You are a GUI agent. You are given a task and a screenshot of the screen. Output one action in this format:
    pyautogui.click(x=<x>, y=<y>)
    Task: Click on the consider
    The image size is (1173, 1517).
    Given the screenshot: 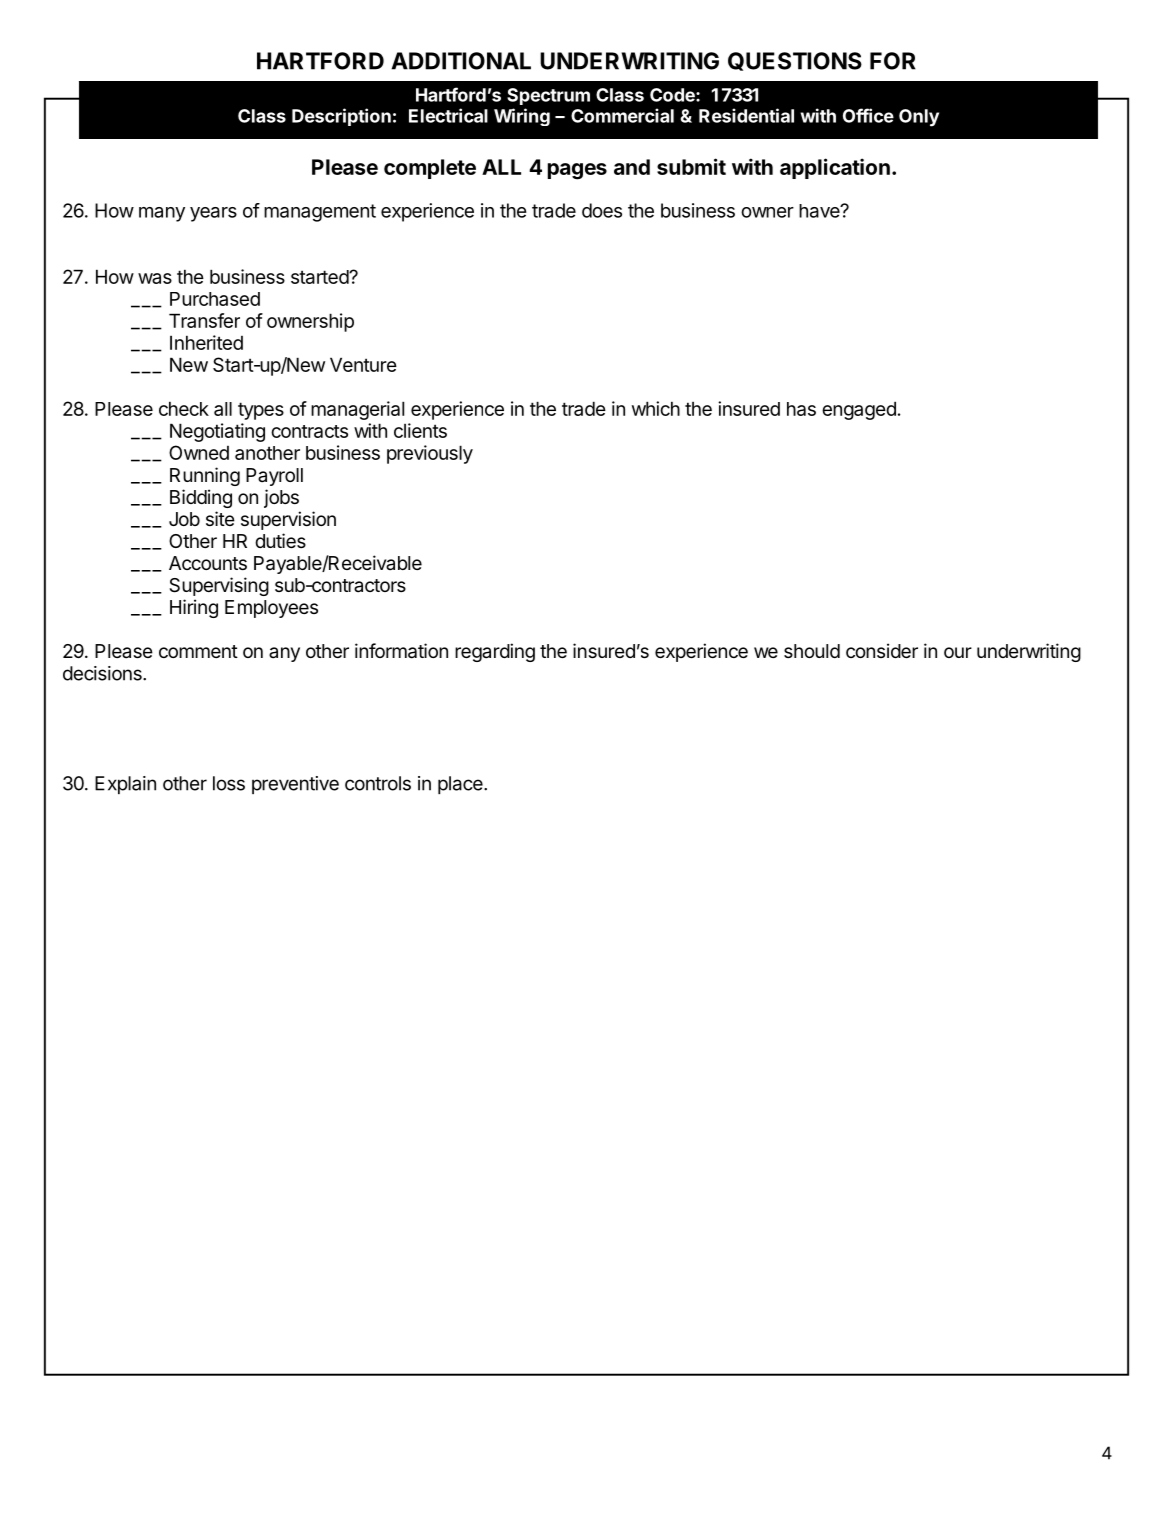 What is the action you would take?
    pyautogui.click(x=882, y=650)
